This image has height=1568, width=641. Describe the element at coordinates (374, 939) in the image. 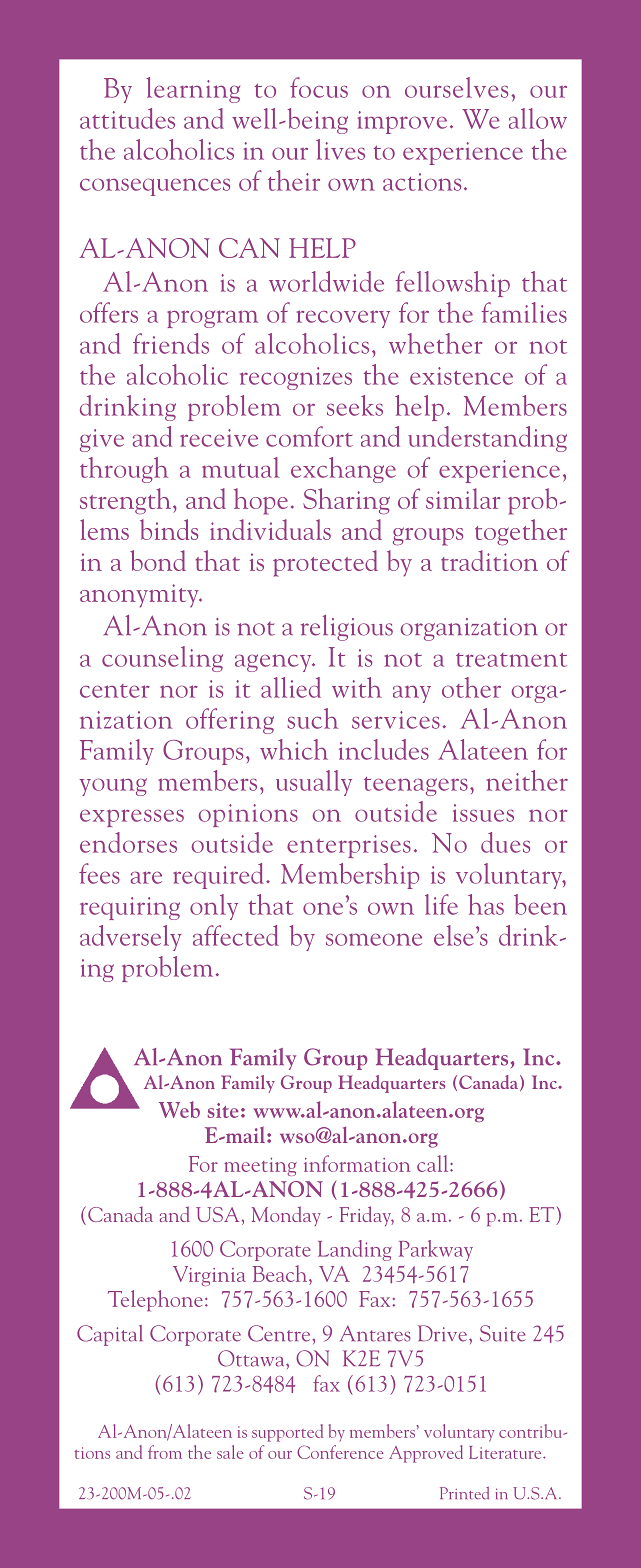

I see `someone` at that location.
